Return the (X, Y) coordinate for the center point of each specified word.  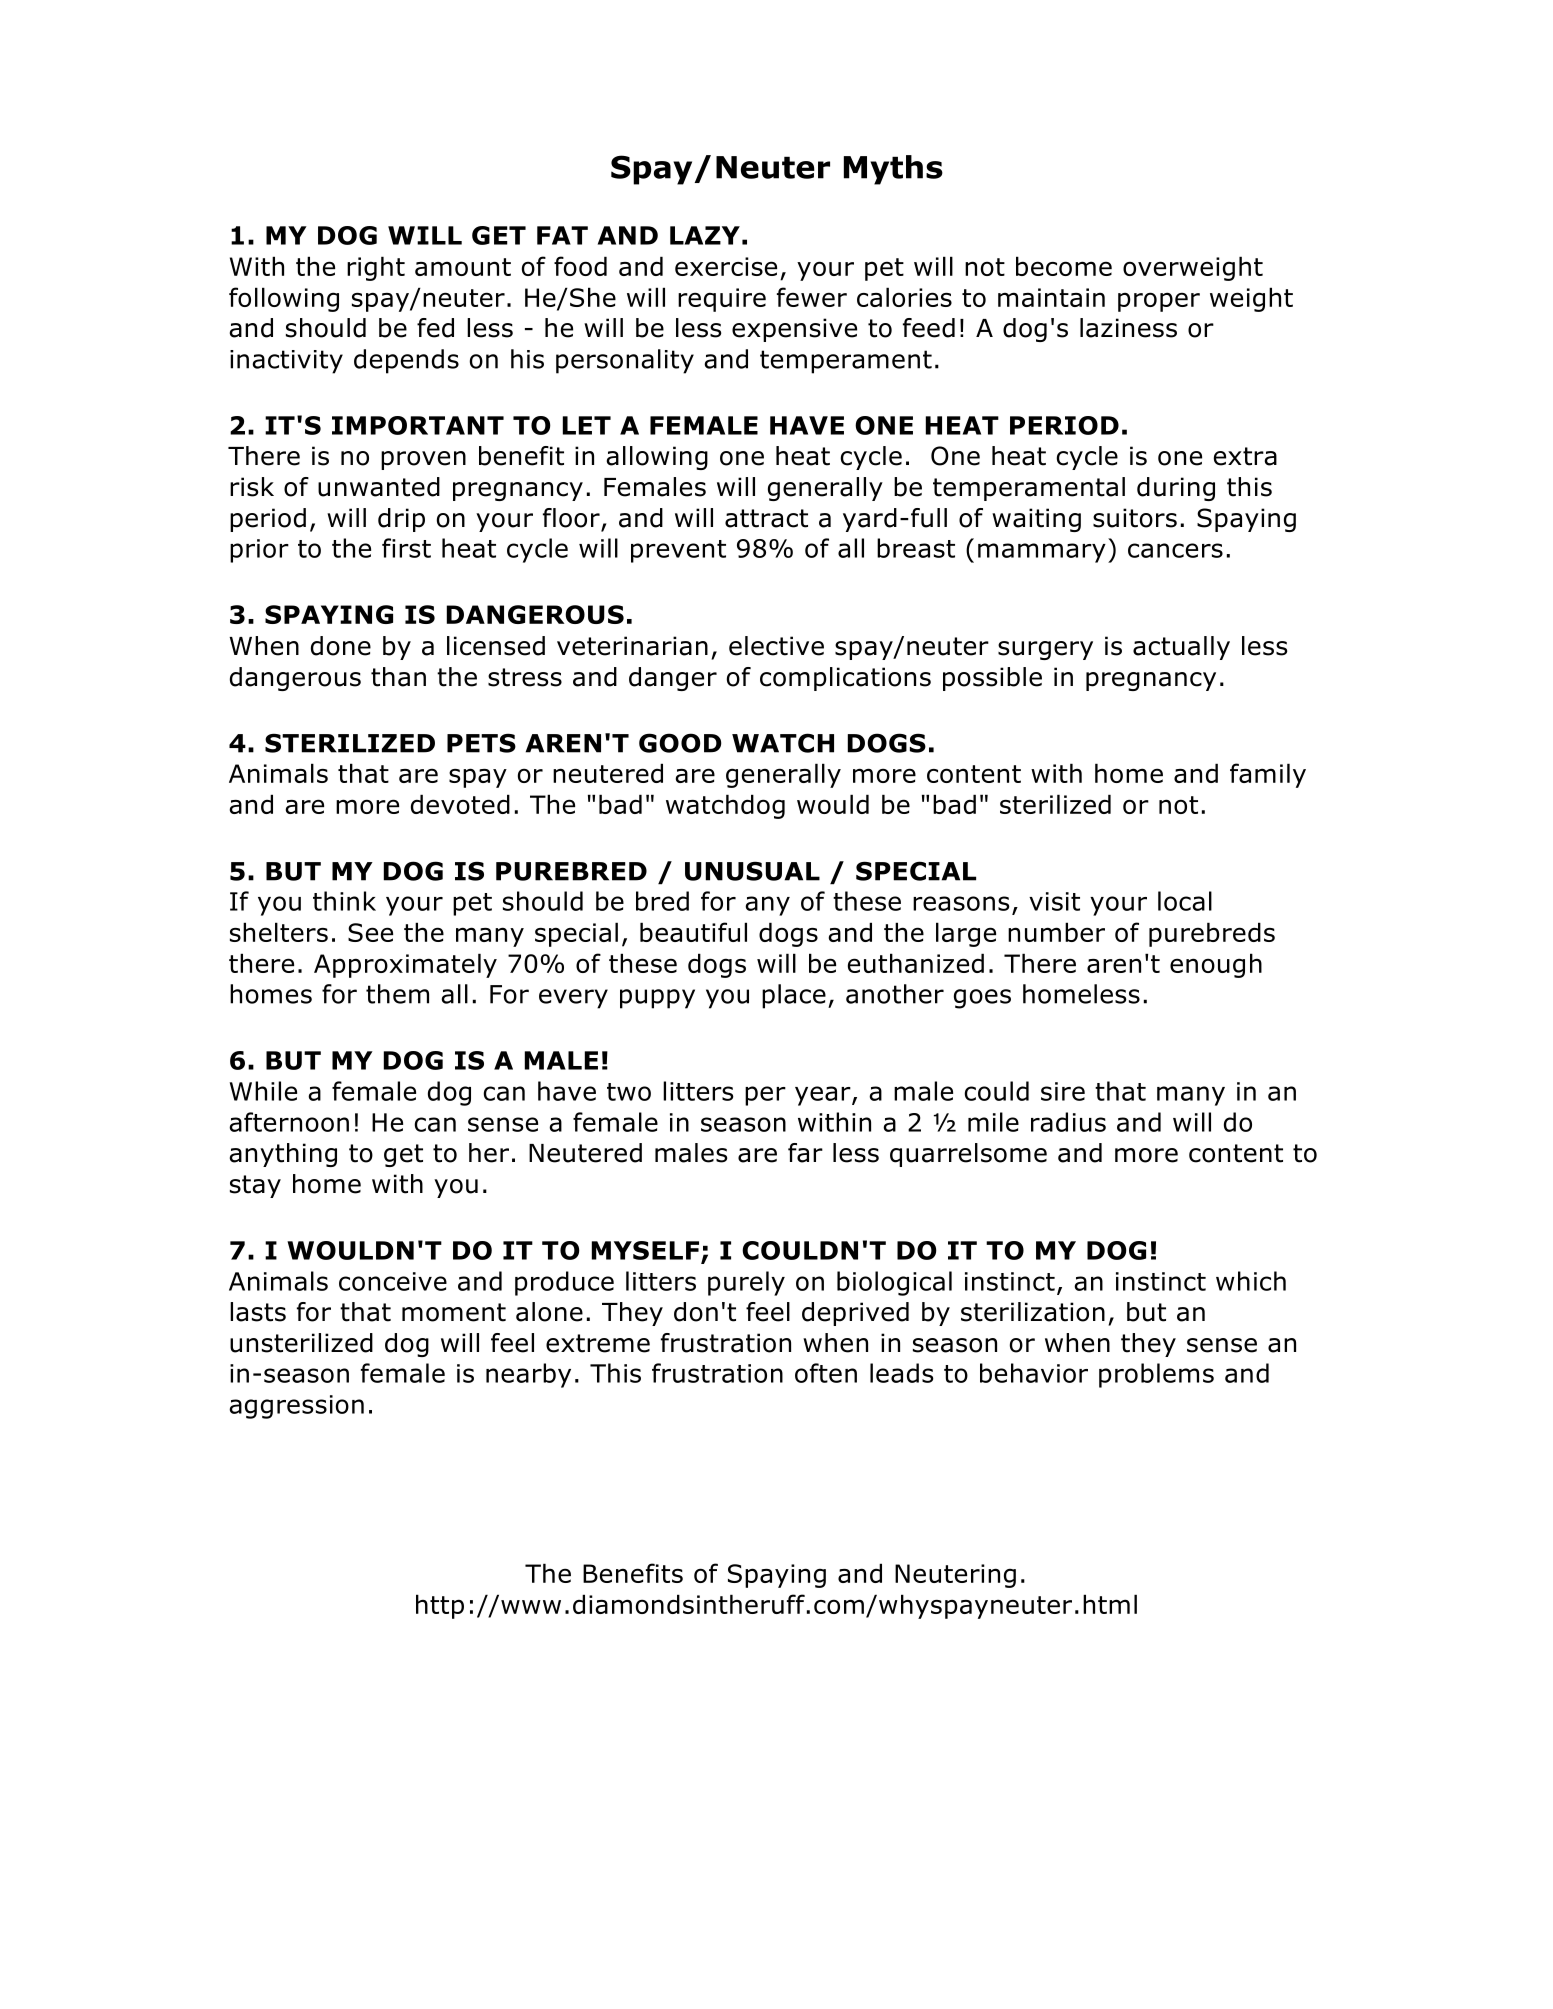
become (1064, 266)
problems (1156, 1375)
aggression (296, 1407)
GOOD (680, 743)
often (826, 1373)
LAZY (705, 235)
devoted (460, 804)
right (376, 268)
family (1268, 775)
